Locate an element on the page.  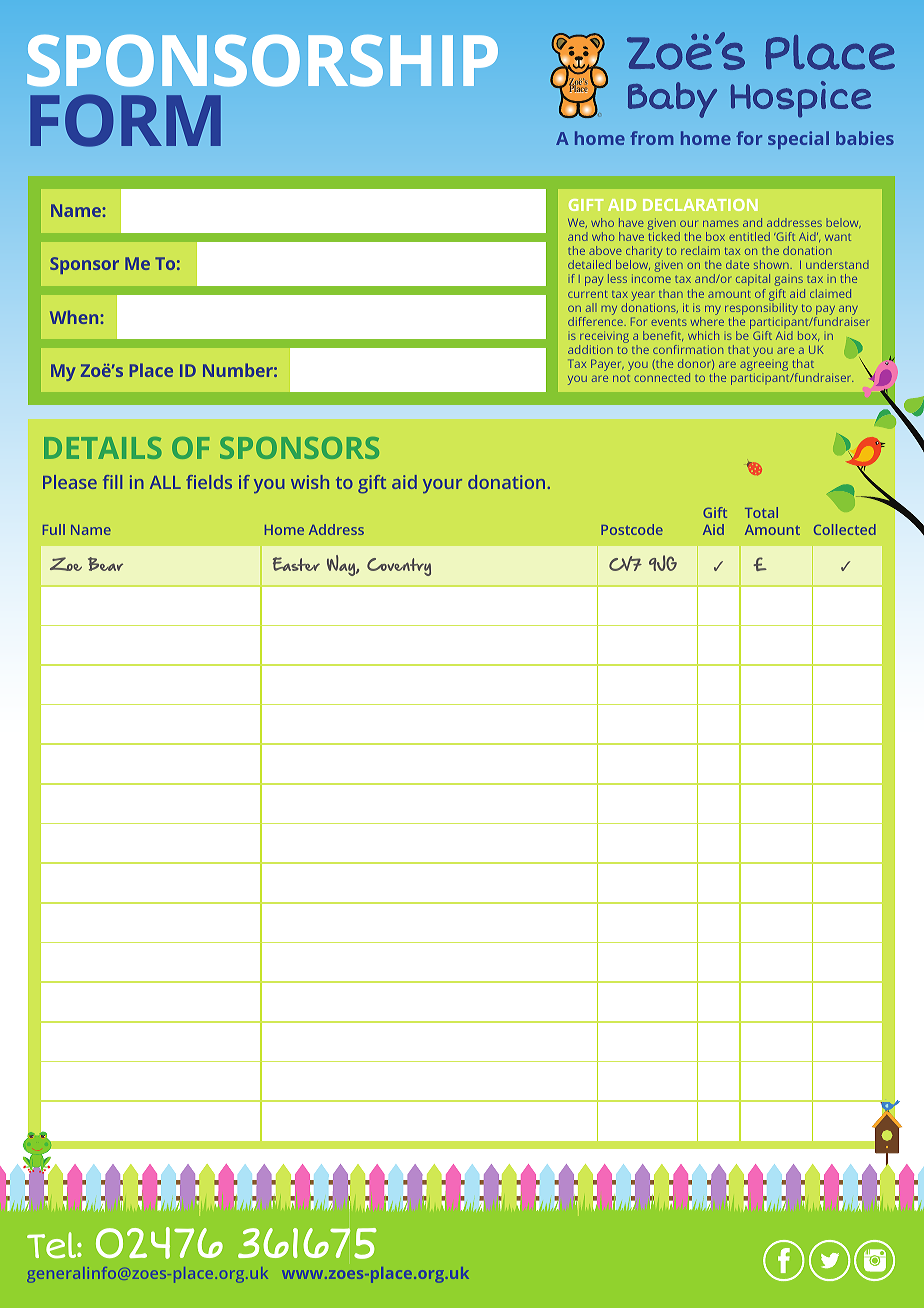
DETAILS is located at coordinates (103, 448).
